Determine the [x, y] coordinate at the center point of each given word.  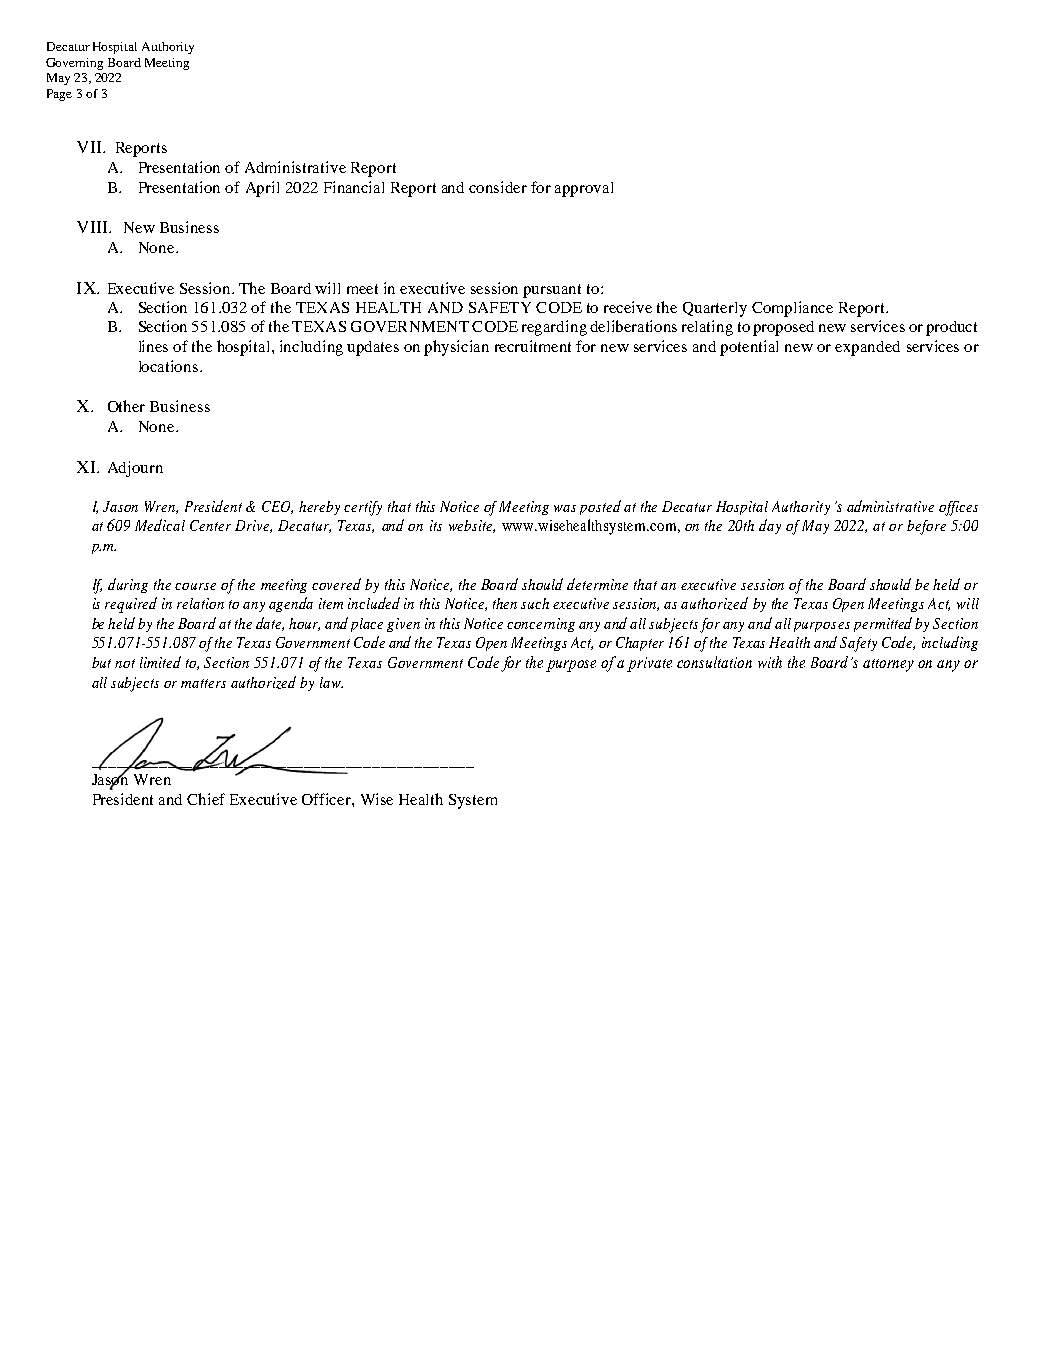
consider [498, 187]
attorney [888, 665]
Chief [206, 799]
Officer [327, 799]
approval [584, 189]
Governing [74, 64]
